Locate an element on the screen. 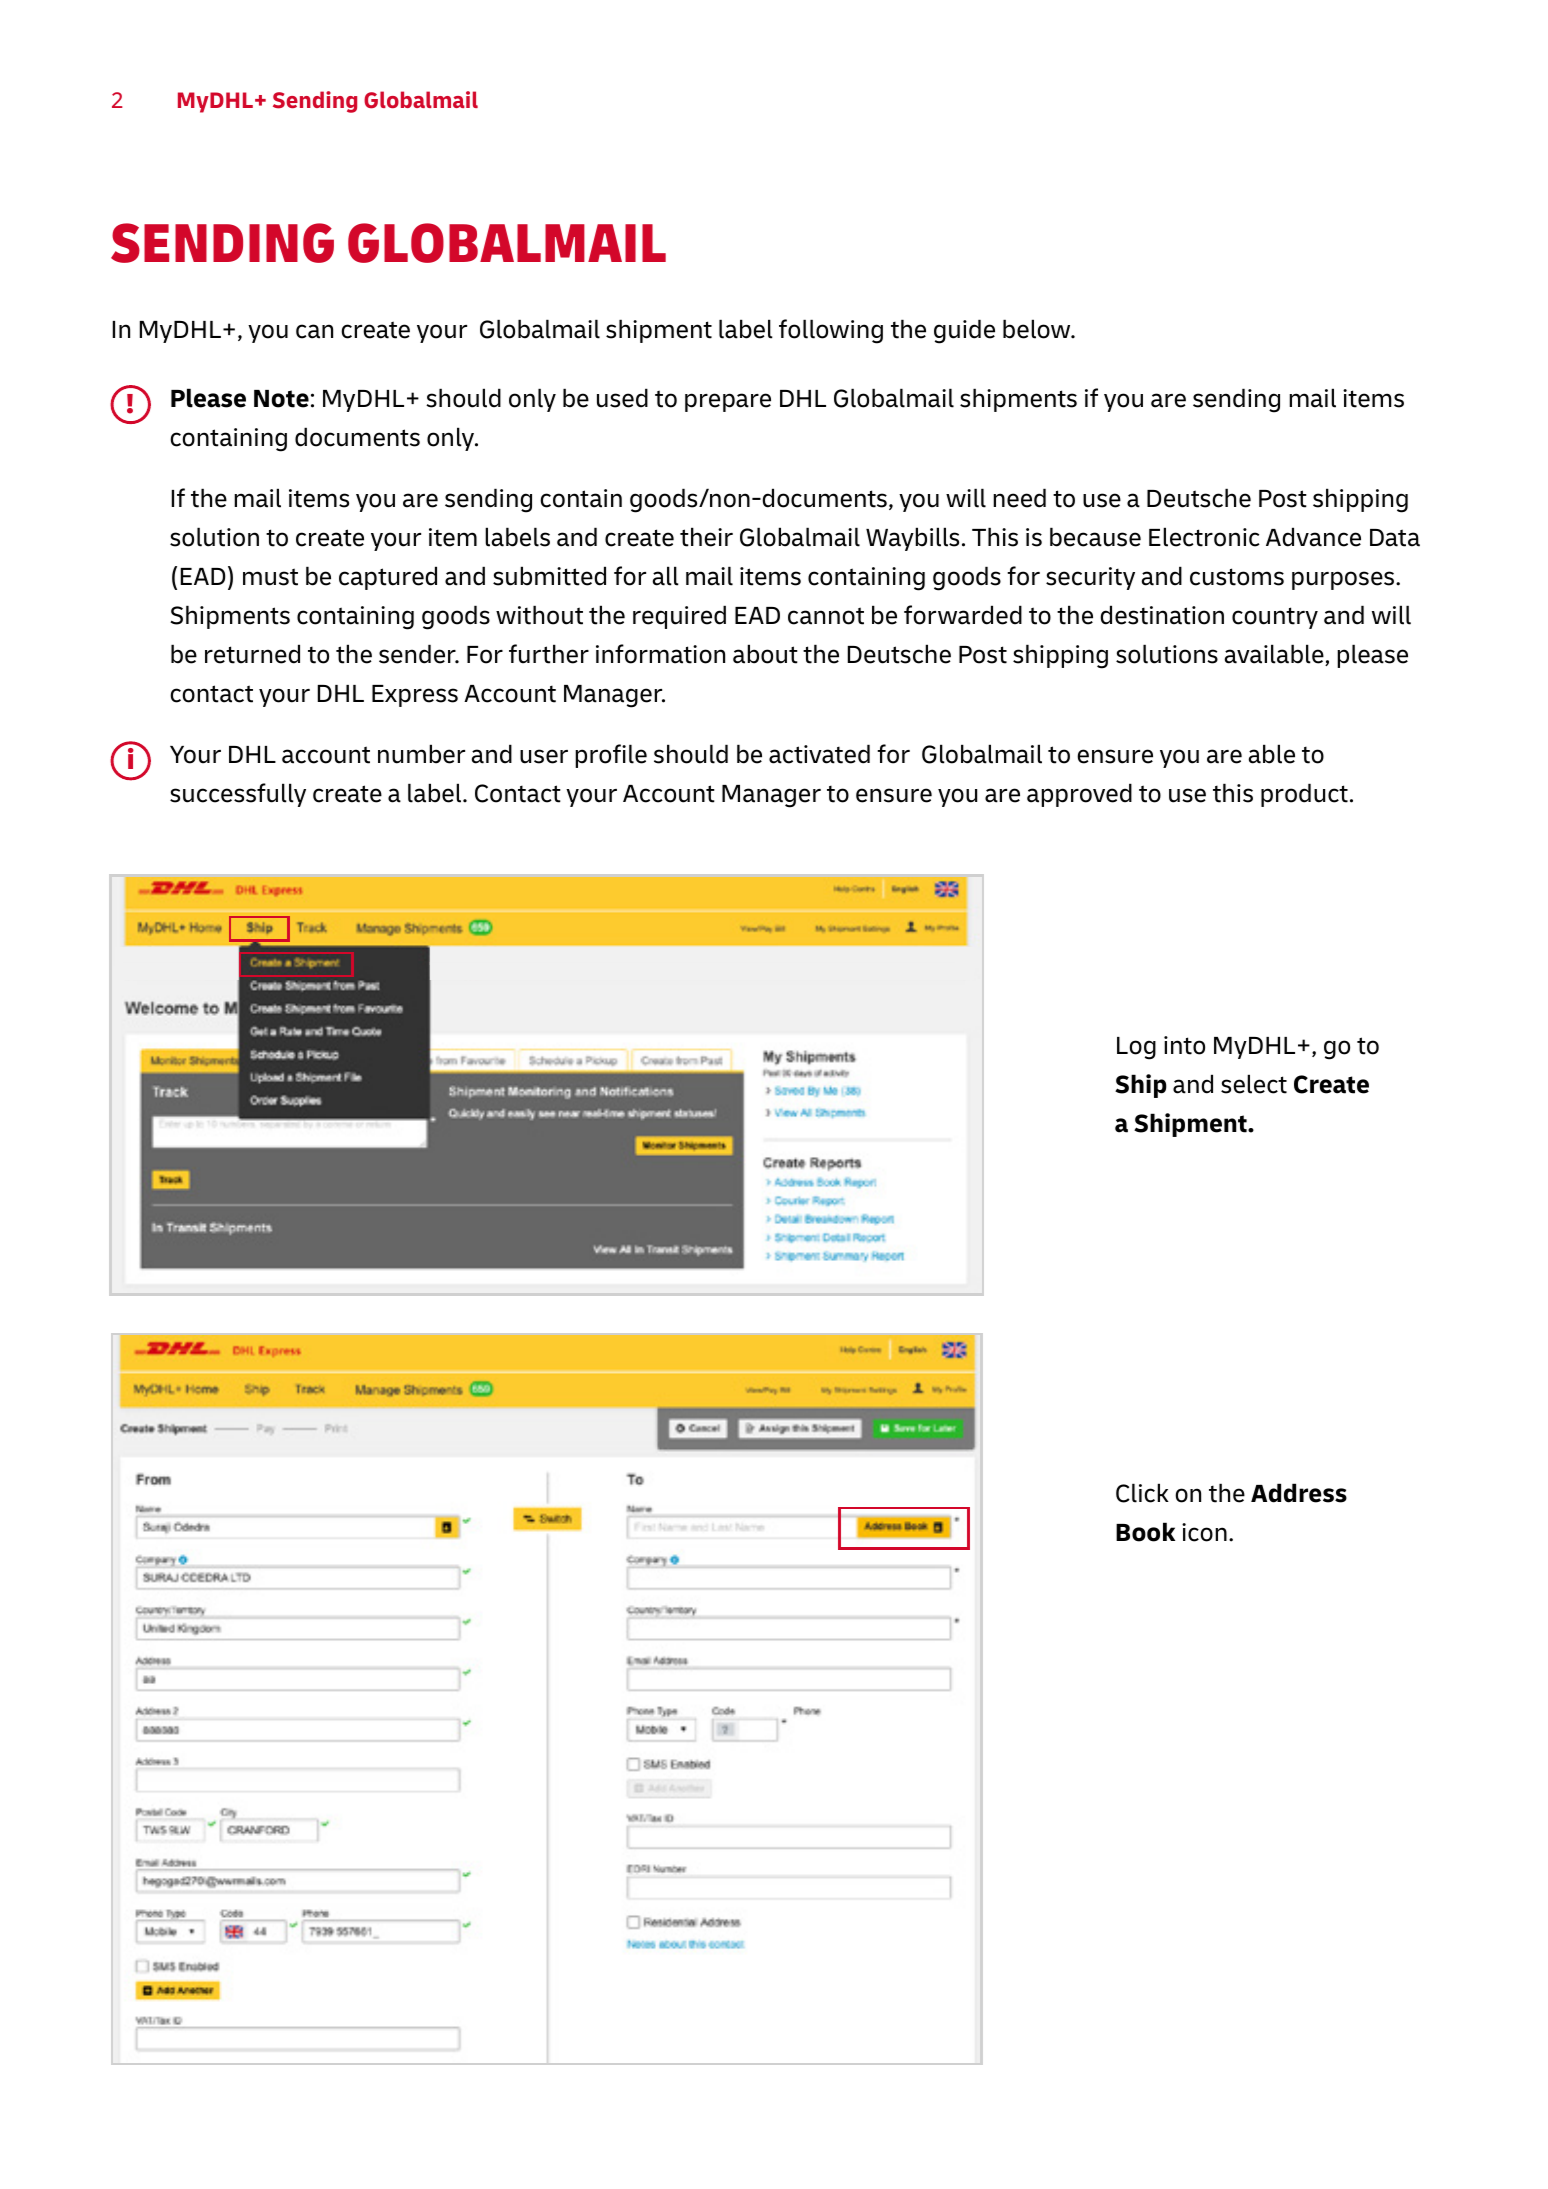  following is located at coordinates (831, 331).
